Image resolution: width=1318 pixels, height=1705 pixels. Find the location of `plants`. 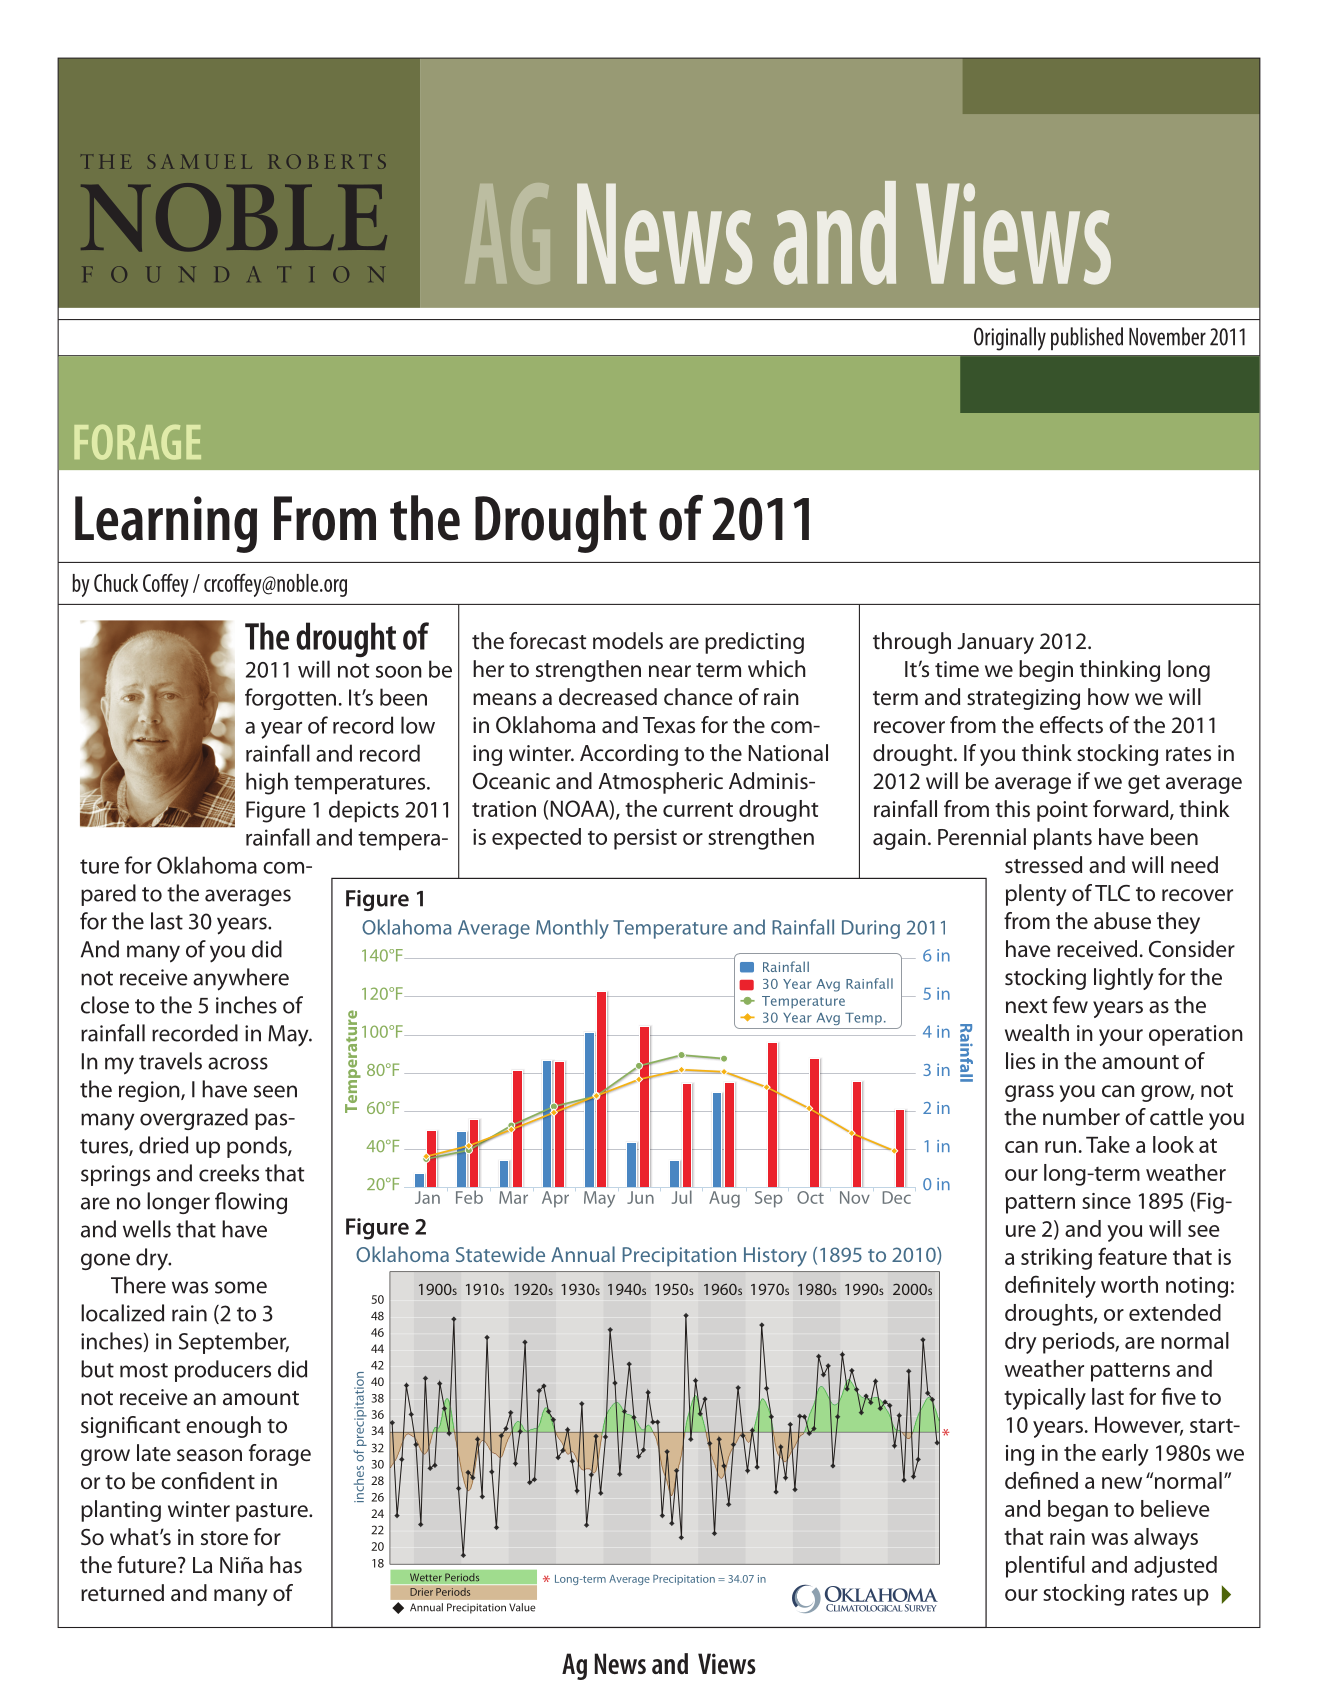

plants is located at coordinates (1063, 839).
